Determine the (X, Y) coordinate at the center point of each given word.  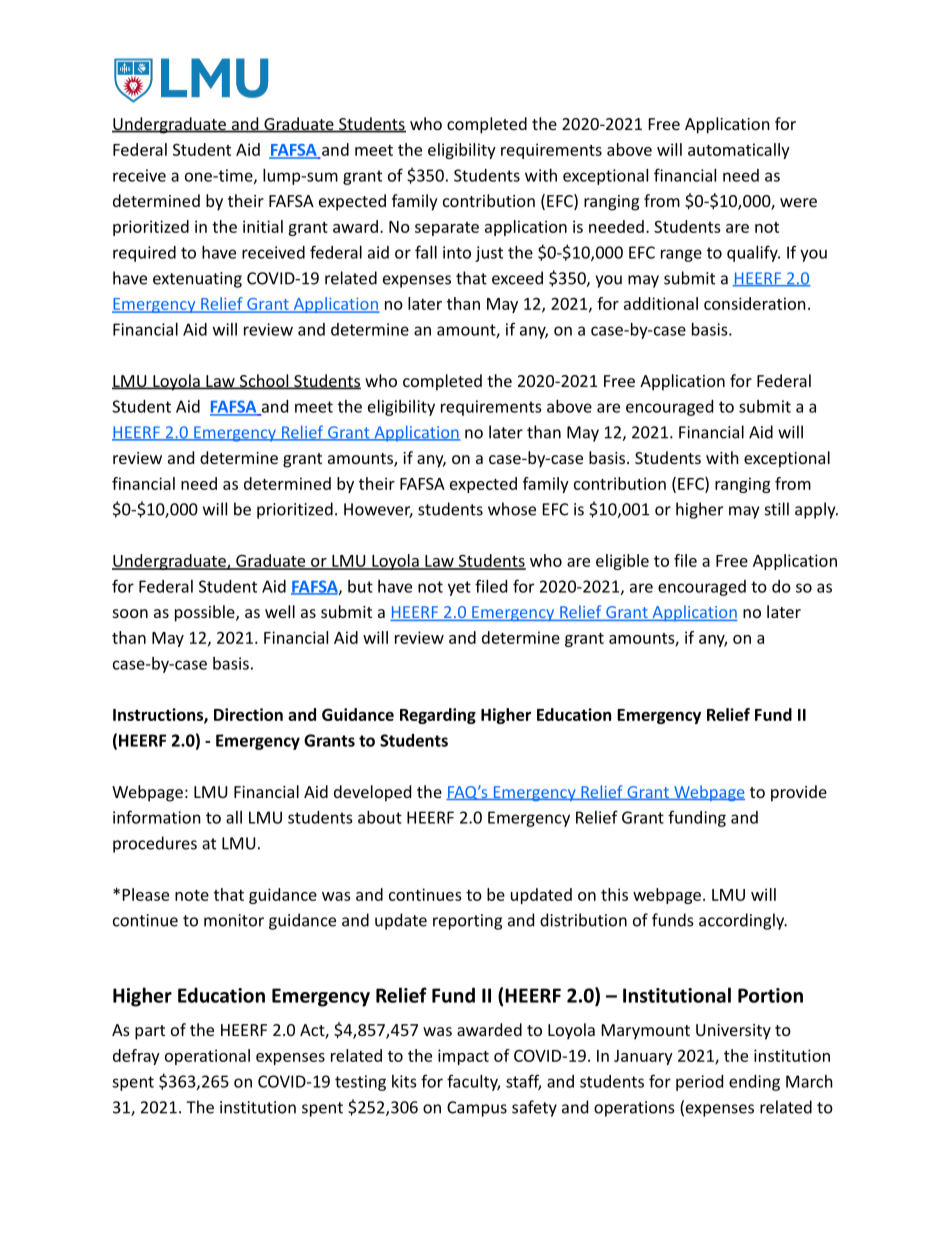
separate (447, 229)
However (378, 510)
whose (512, 509)
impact (463, 1057)
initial (263, 226)
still (777, 509)
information (157, 817)
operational (207, 1057)
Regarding (438, 716)
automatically (739, 151)
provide (799, 793)
